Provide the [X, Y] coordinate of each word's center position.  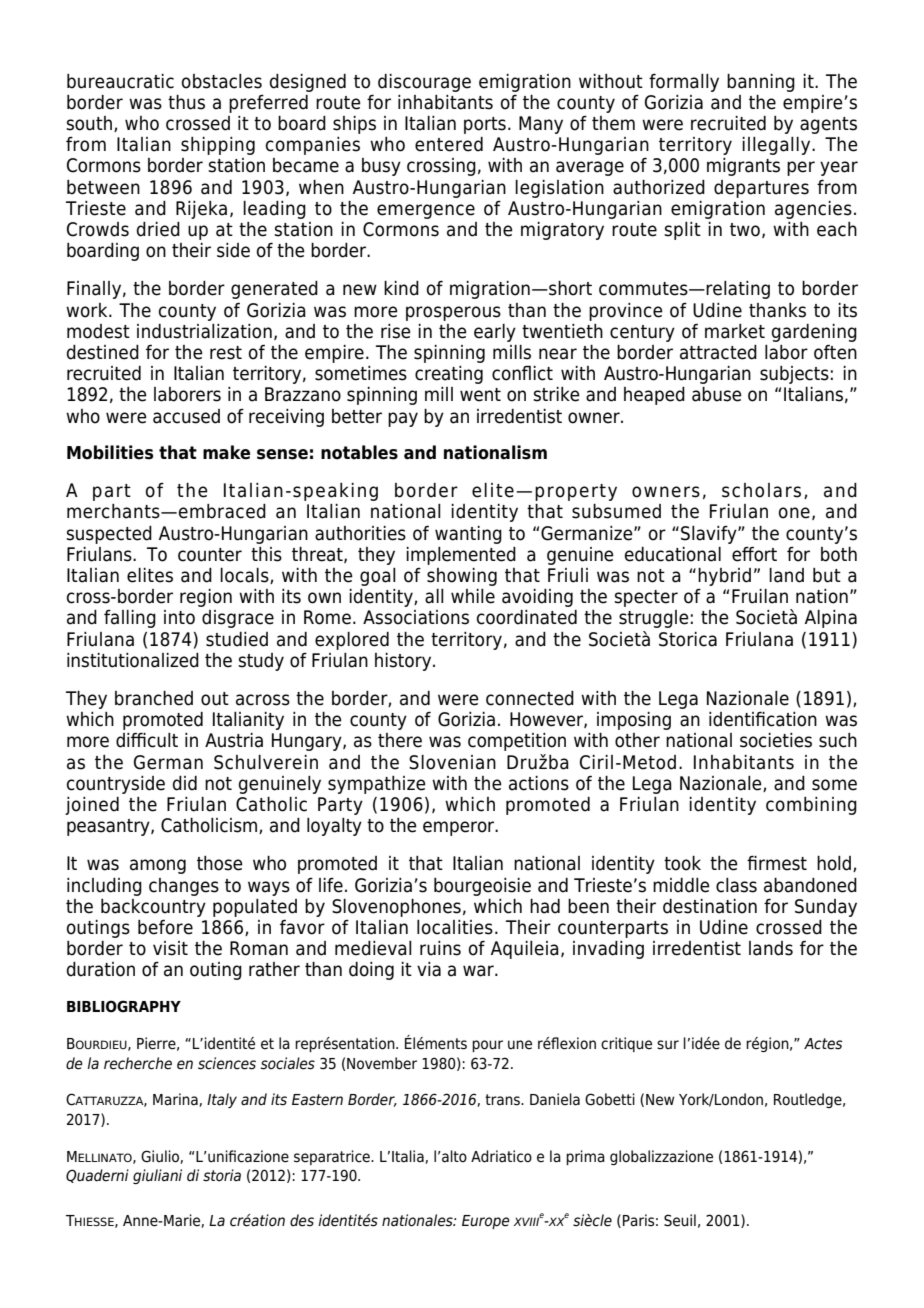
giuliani [157, 1176]
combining [811, 806]
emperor [460, 828]
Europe [486, 1222]
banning [761, 83]
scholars [761, 490]
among [158, 866]
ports [485, 125]
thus [186, 102]
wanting [468, 535]
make [226, 452]
